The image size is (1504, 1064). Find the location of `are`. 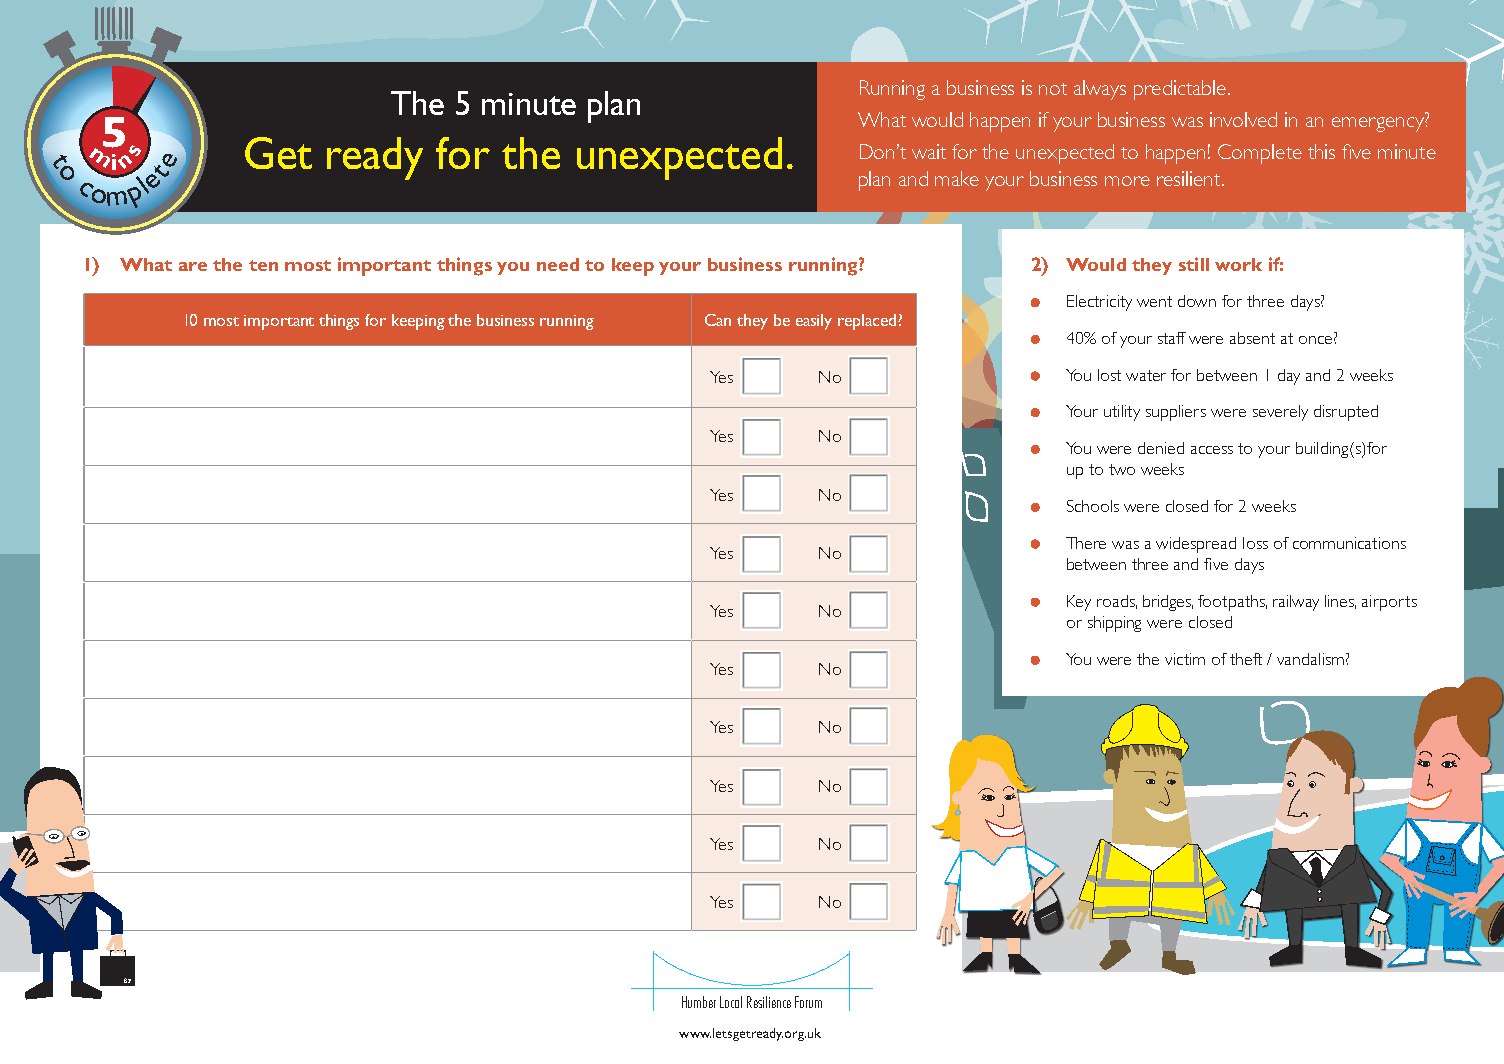

are is located at coordinates (193, 266).
